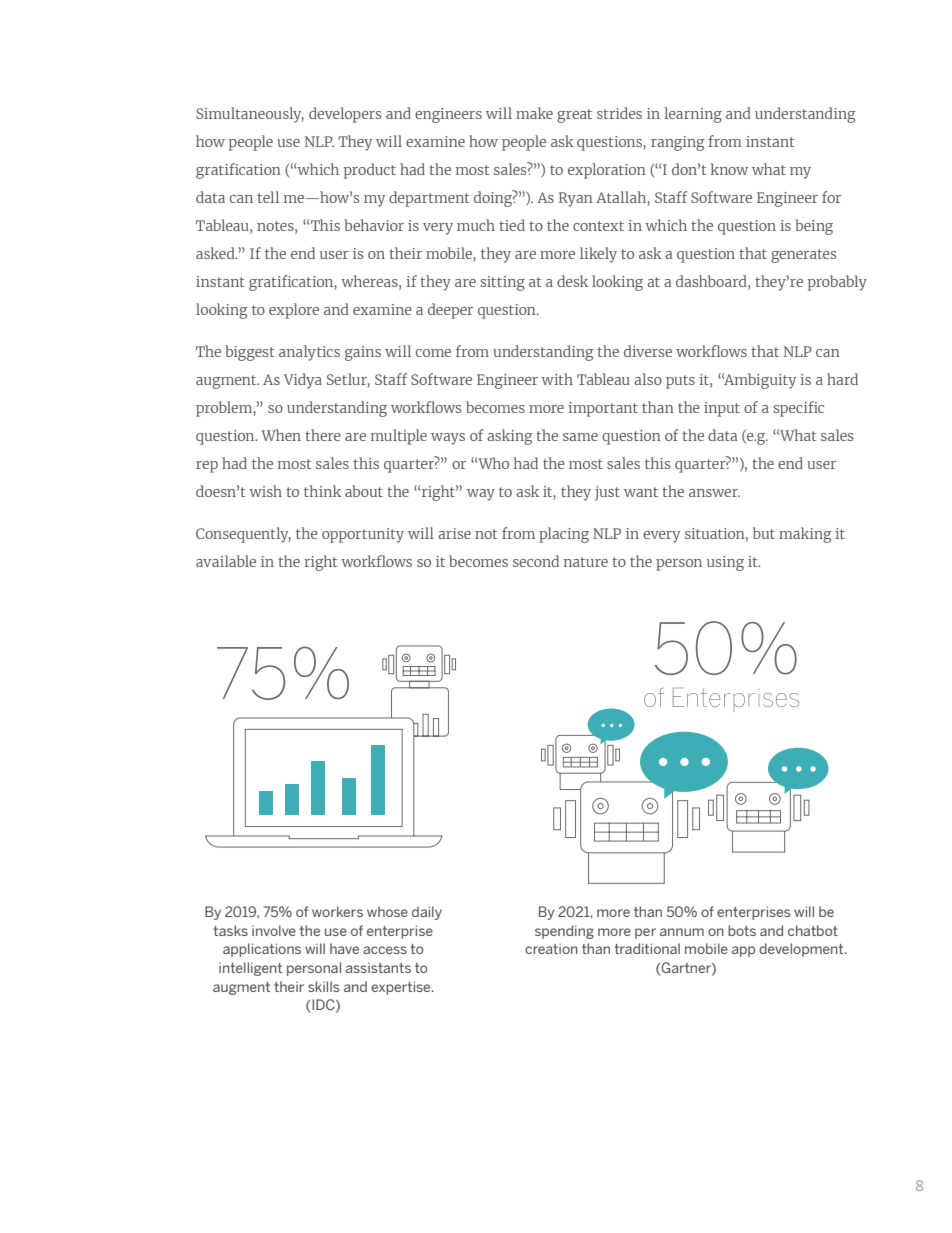 This document has width=952, height=1233. I want to click on second, so click(536, 561).
